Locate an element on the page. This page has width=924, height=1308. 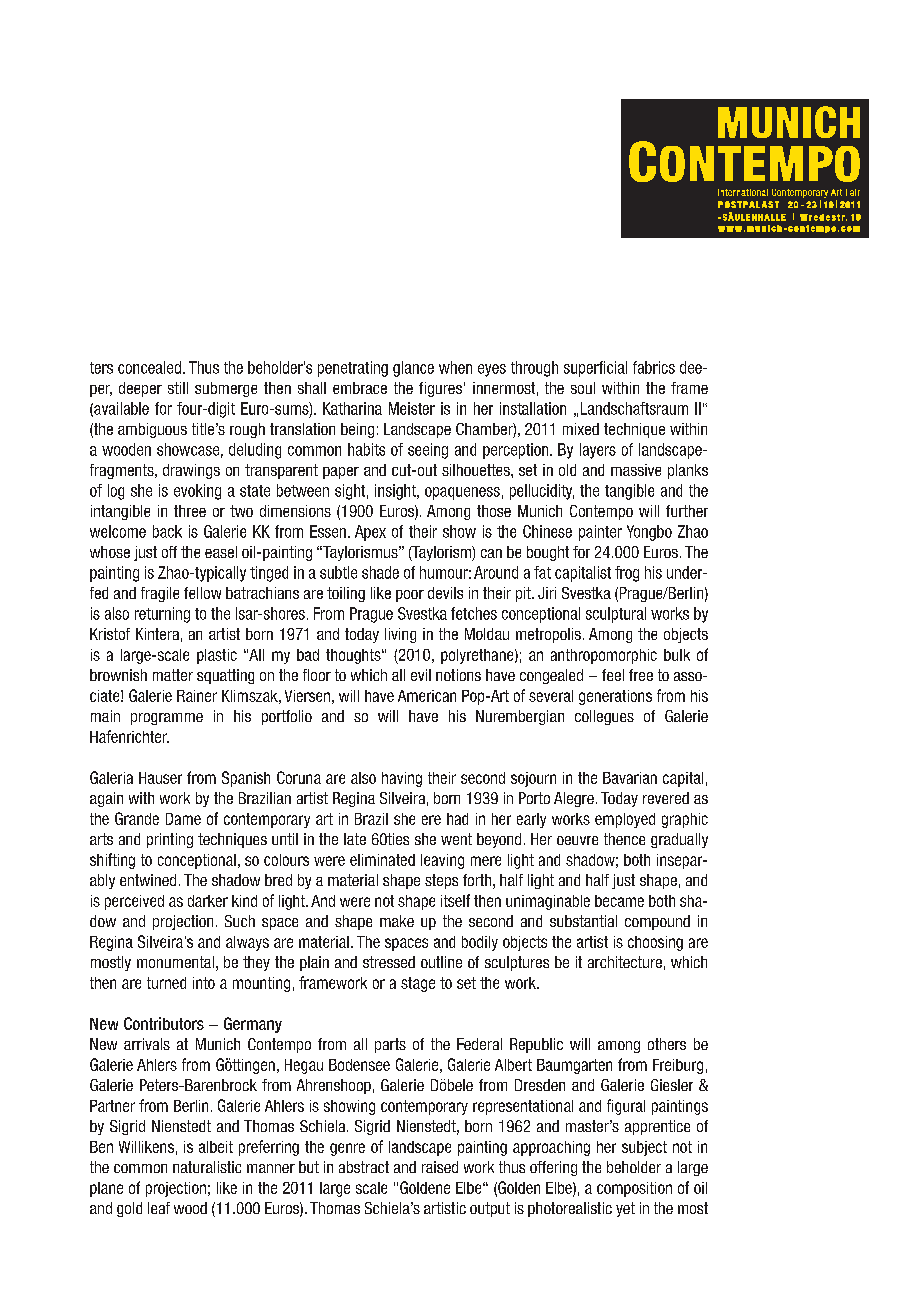
Meister is located at coordinates (412, 408).
